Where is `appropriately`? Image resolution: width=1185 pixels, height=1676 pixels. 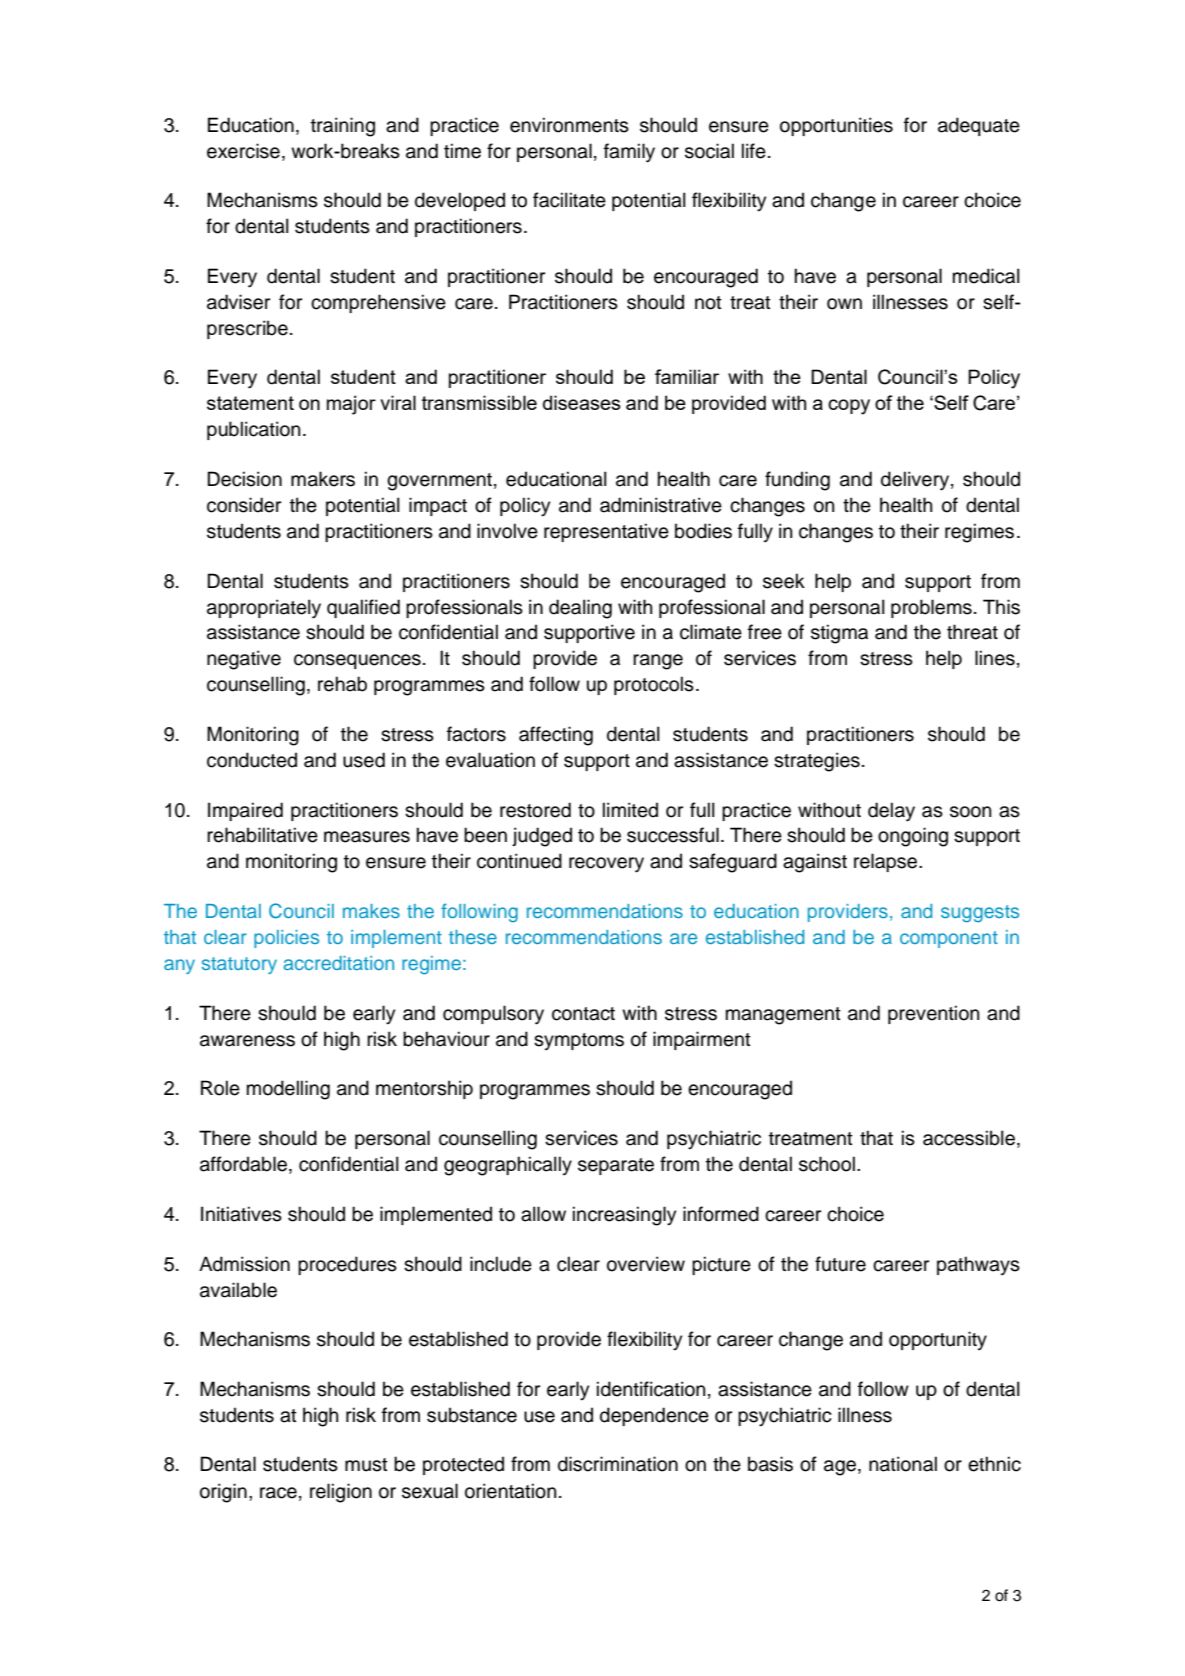 appropriately is located at coordinates (264, 609).
